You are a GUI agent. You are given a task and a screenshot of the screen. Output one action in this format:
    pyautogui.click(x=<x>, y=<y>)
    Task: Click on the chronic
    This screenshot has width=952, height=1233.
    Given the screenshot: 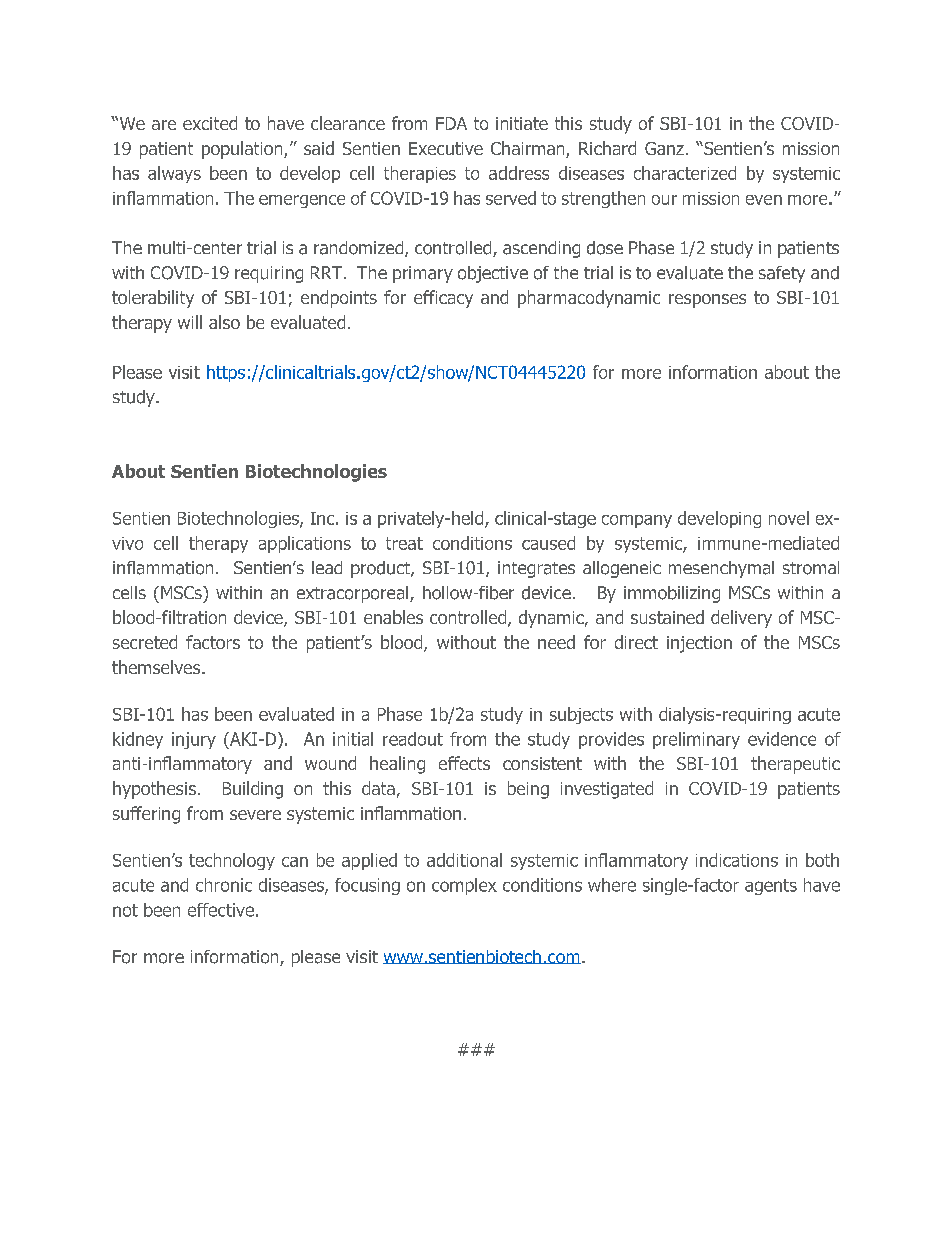 What is the action you would take?
    pyautogui.click(x=224, y=885)
